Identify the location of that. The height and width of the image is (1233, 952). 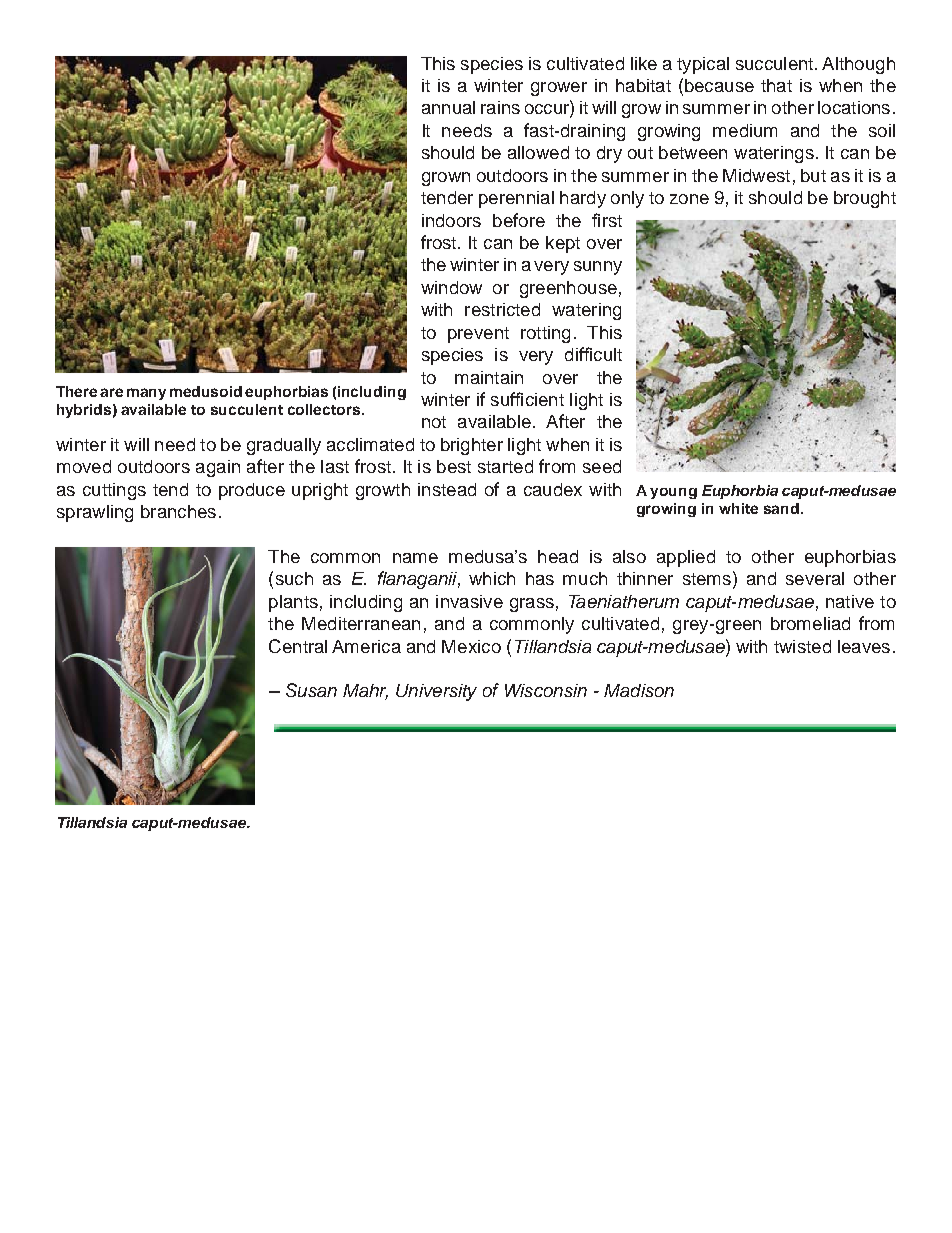
(776, 85).
